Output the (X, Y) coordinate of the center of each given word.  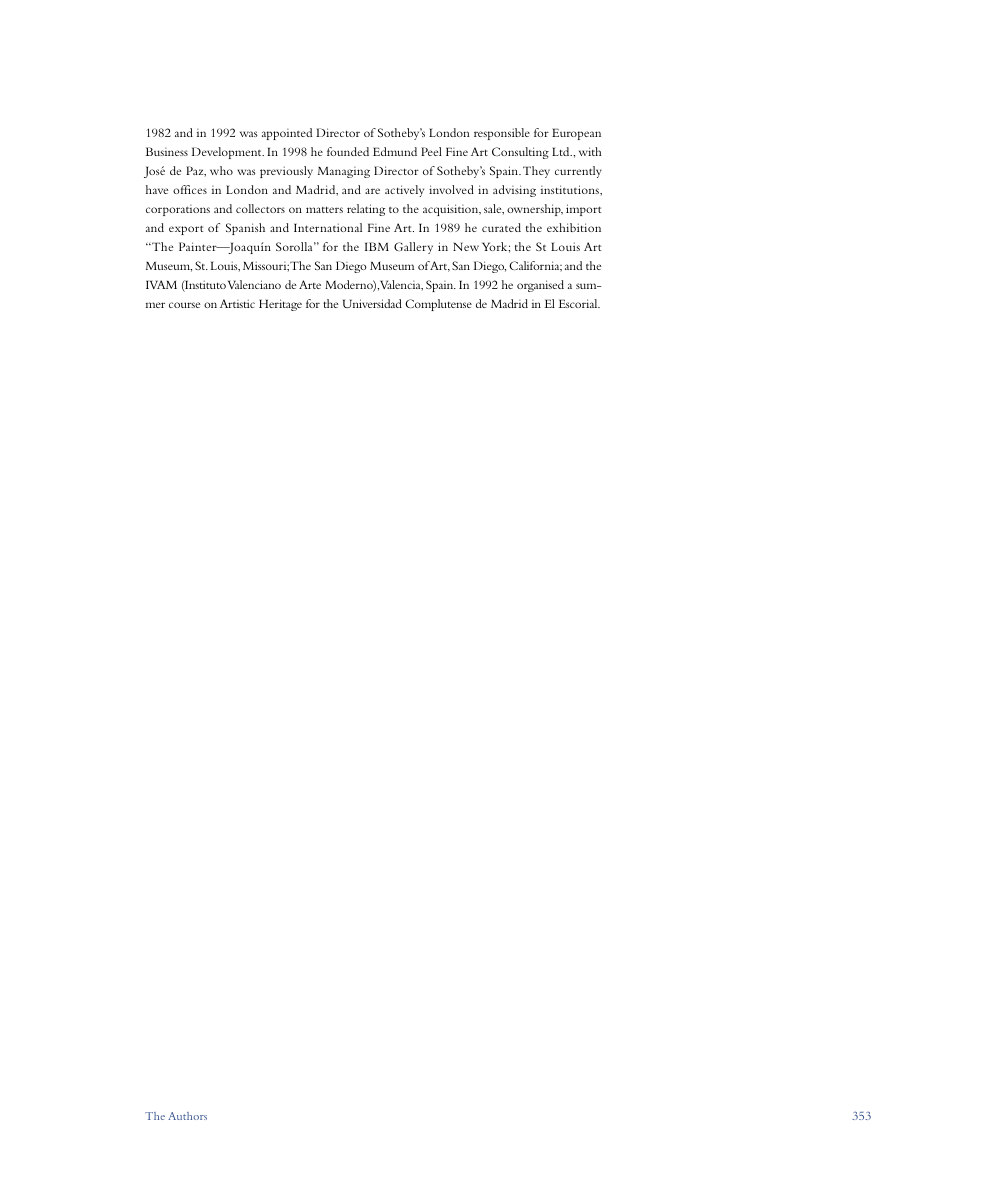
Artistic (237, 303)
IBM (377, 246)
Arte (310, 284)
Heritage (280, 305)
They (536, 172)
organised (540, 286)
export (186, 230)
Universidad (372, 303)
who (221, 170)
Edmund (395, 151)
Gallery (413, 248)
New (466, 246)
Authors (187, 1116)
